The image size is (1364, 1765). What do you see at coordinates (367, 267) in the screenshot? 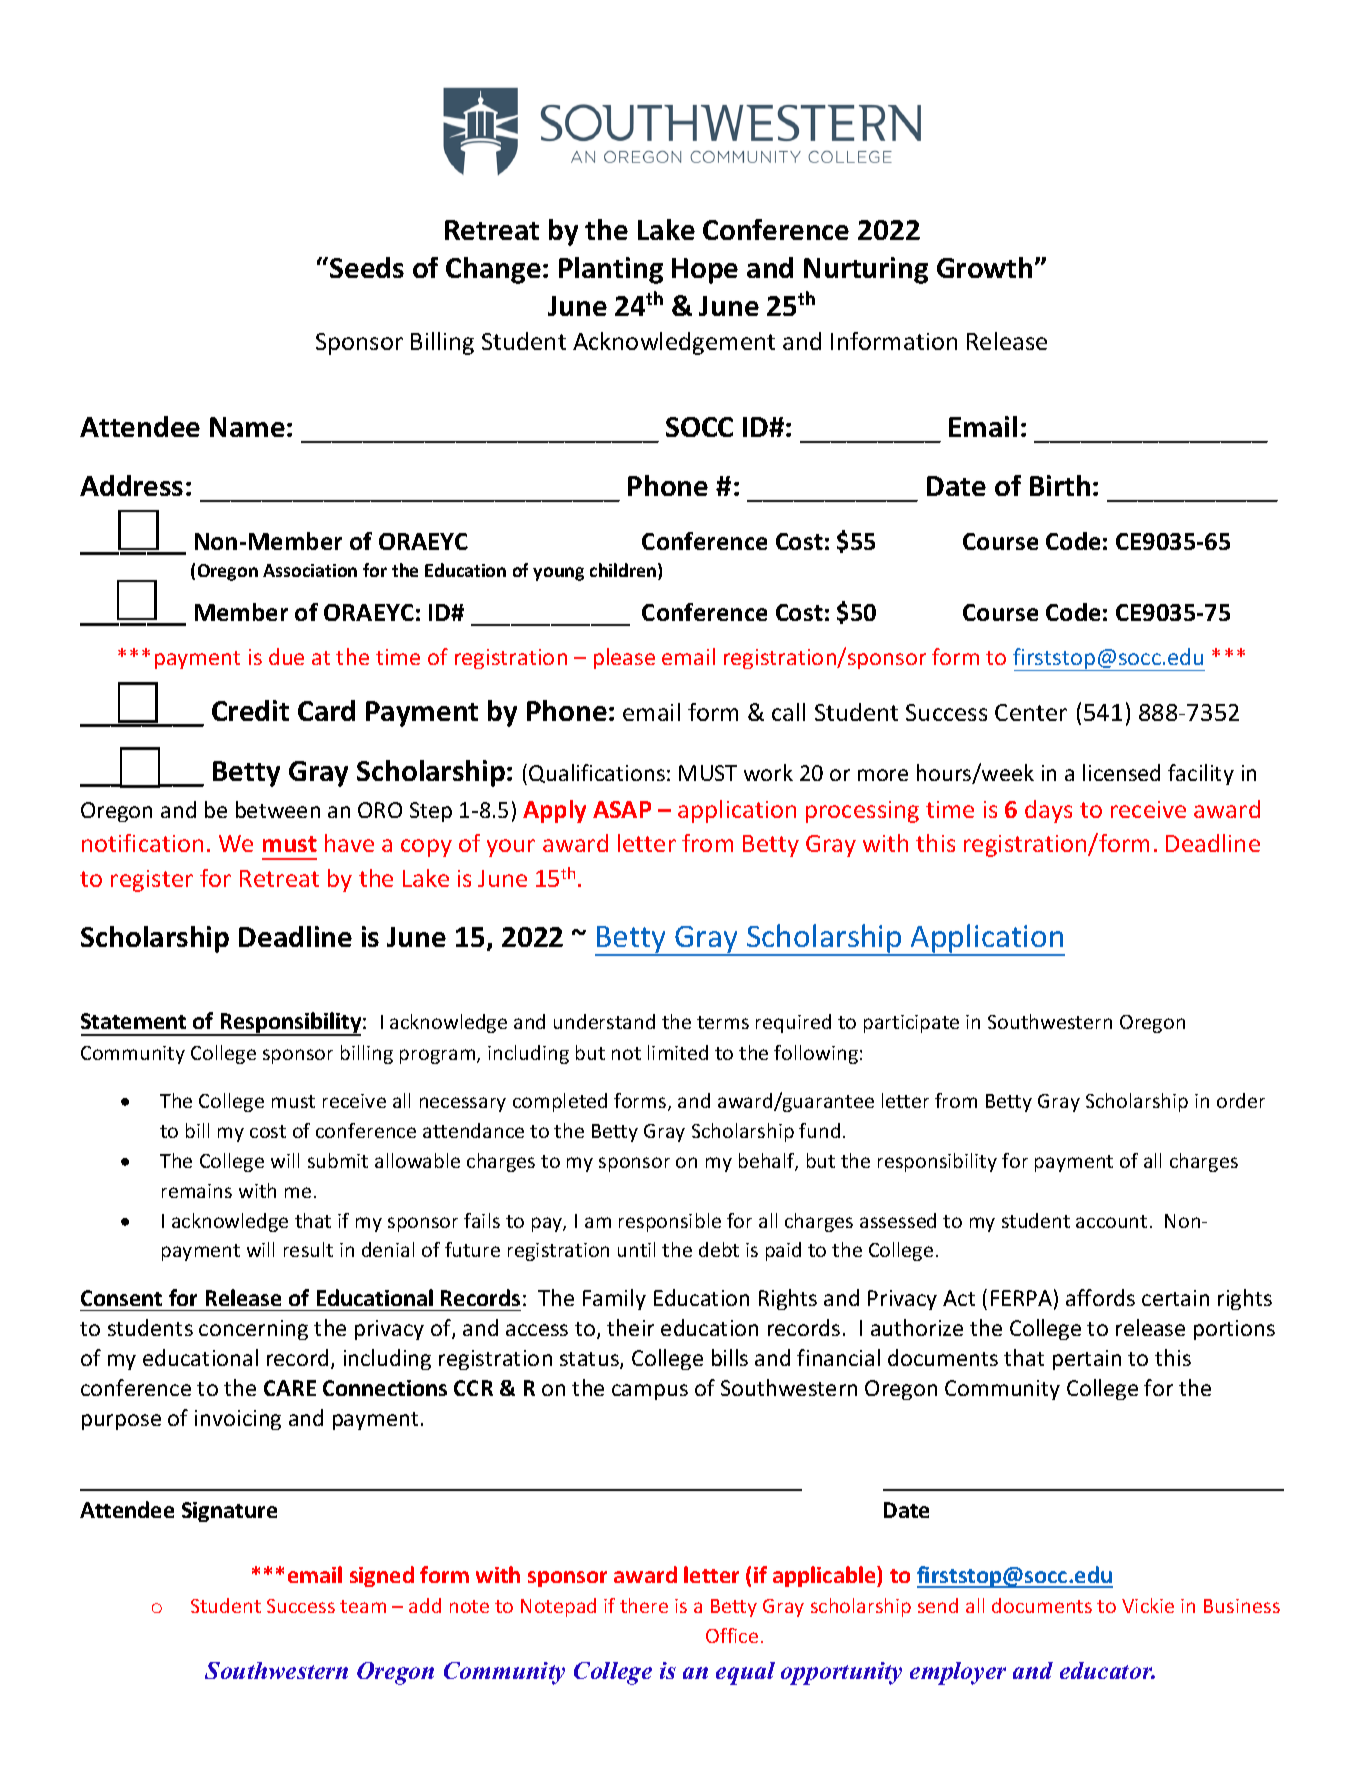
I see `Seeds` at bounding box center [367, 267].
